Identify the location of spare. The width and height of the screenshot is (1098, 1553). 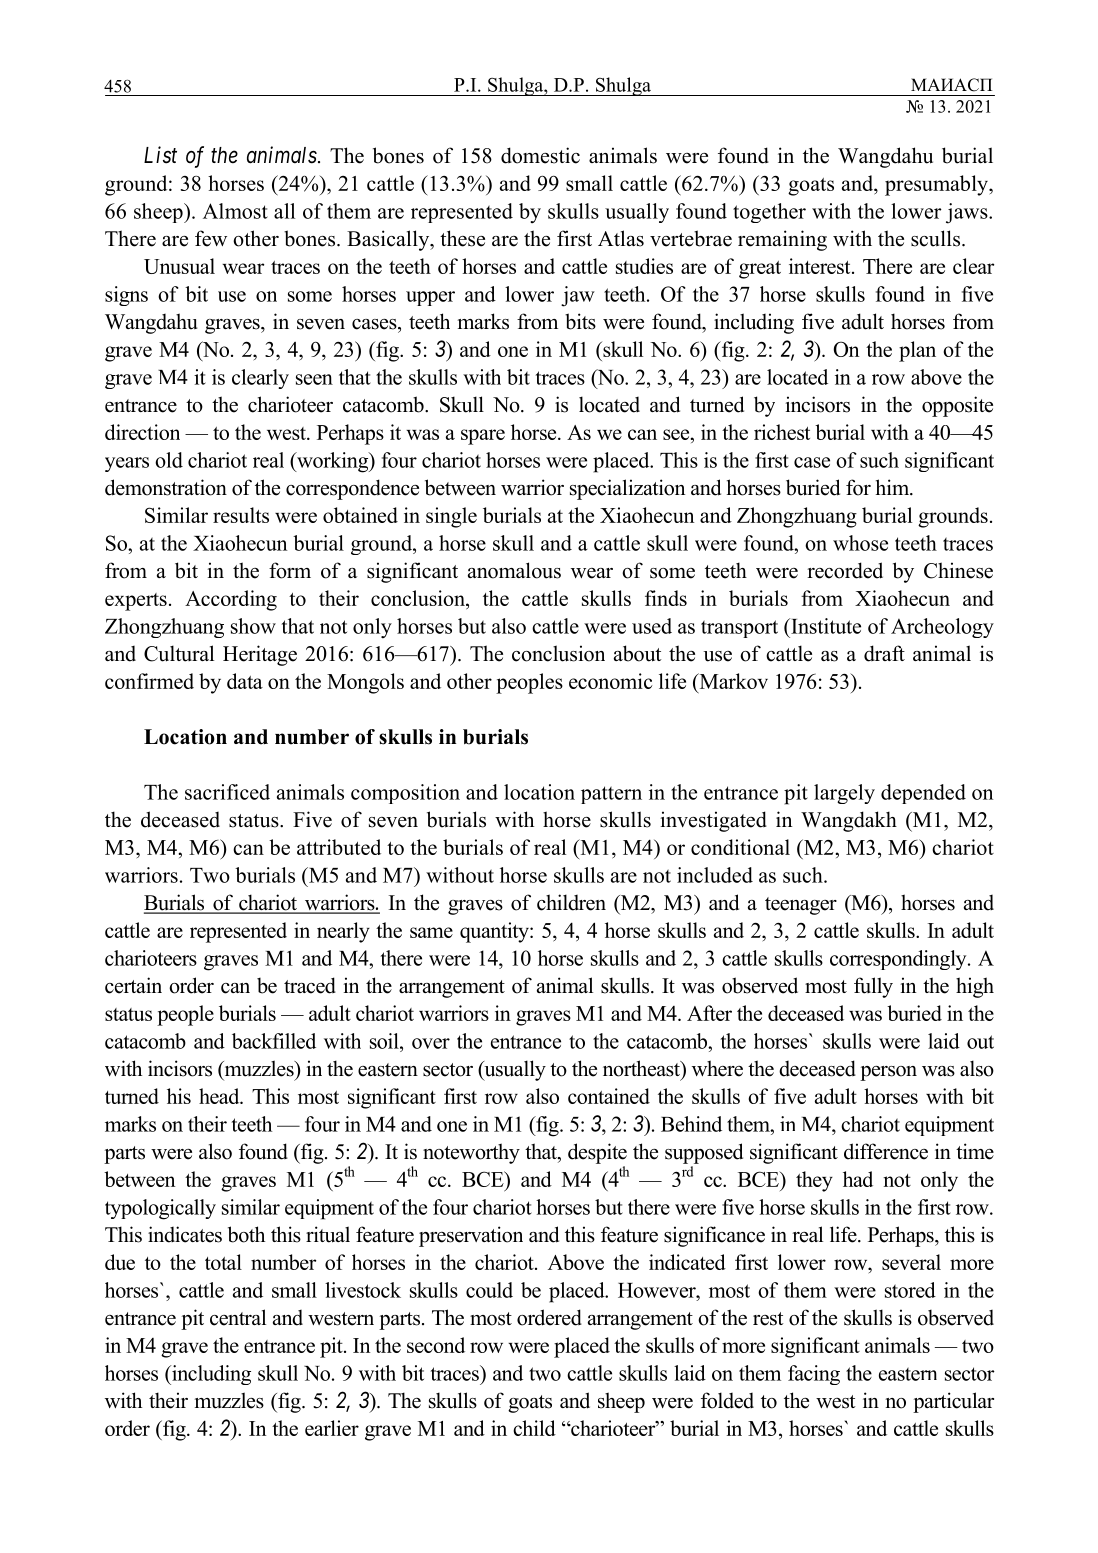
(483, 437).
